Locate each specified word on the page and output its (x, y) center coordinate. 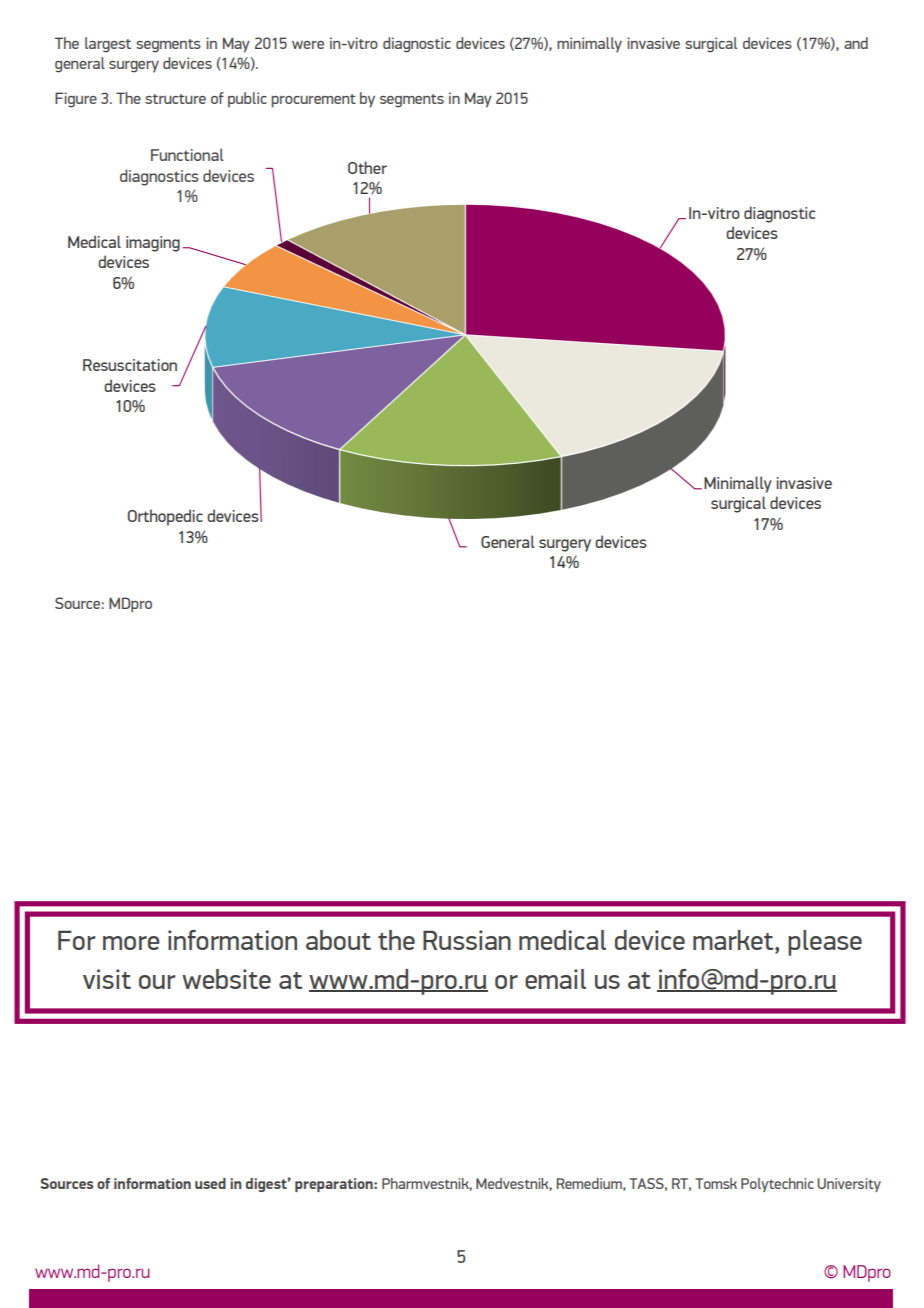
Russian (467, 940)
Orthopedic (165, 517)
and (856, 43)
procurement (313, 101)
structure (175, 99)
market (734, 941)
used (210, 1183)
